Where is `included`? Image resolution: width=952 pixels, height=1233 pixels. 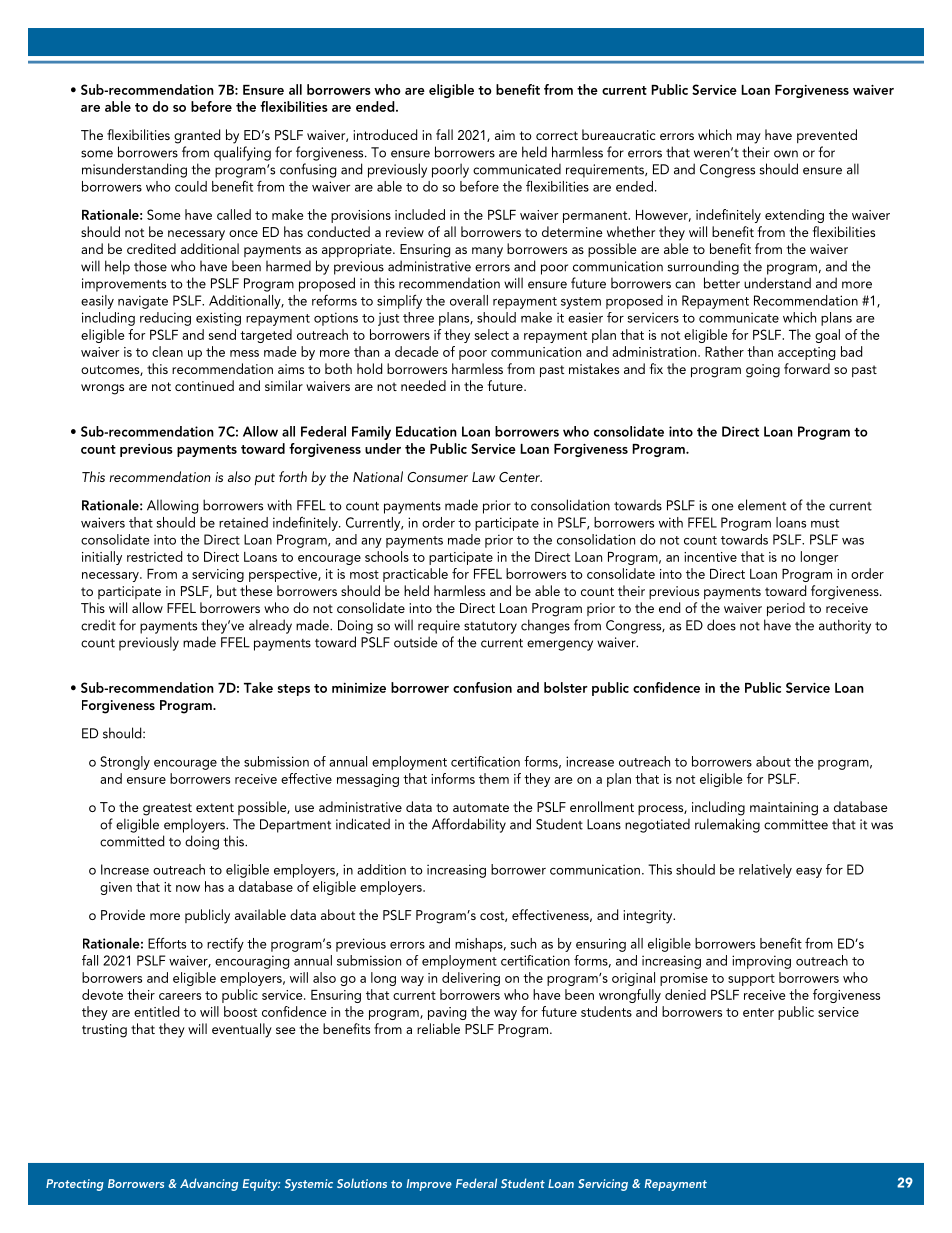
included is located at coordinates (420, 214).
